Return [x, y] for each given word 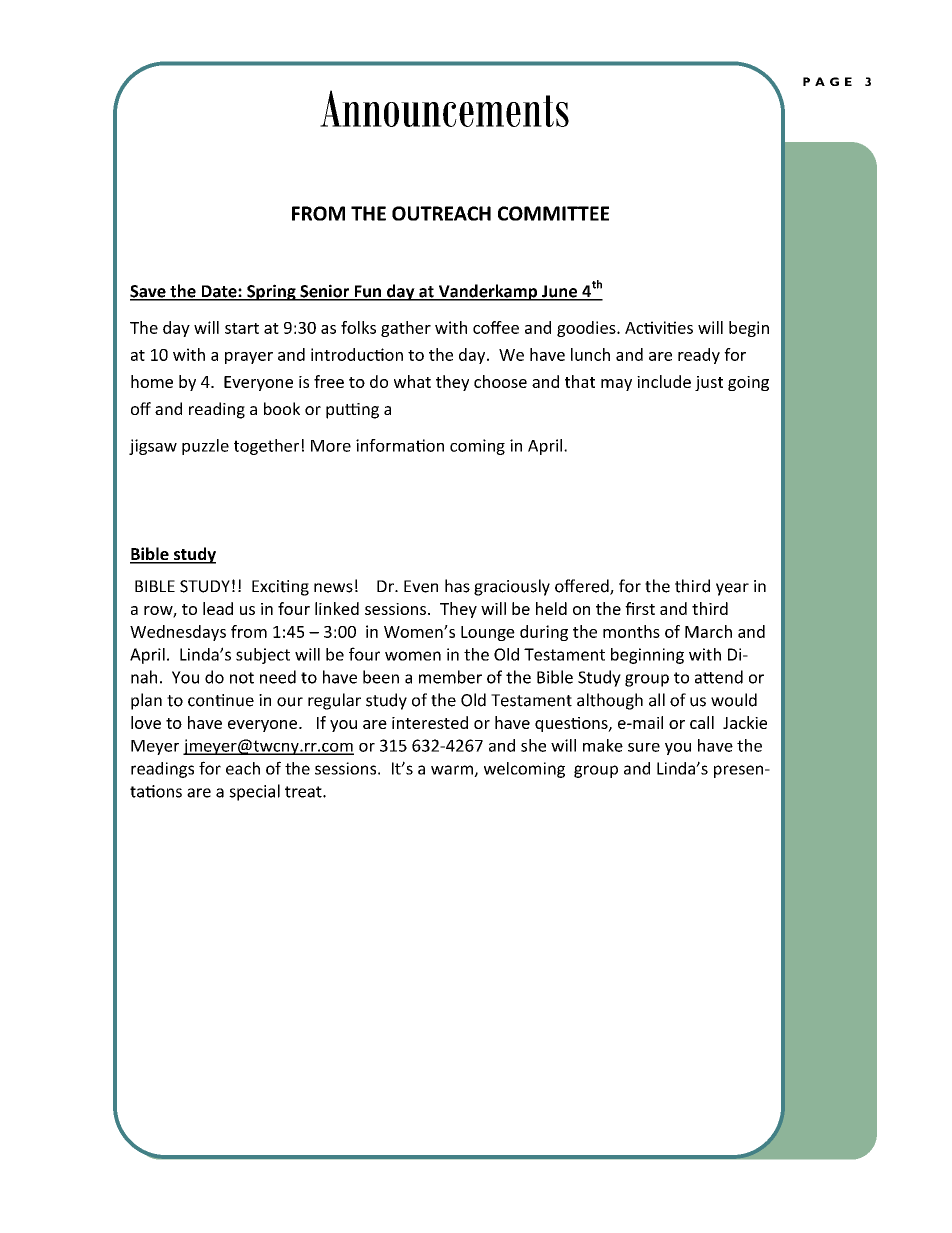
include [664, 381]
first [640, 608]
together [266, 447]
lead [218, 608]
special [254, 792]
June [560, 292]
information [400, 445]
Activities [659, 327]
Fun [367, 292]
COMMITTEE [553, 213]
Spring [271, 292]
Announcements [444, 108]
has [457, 586]
